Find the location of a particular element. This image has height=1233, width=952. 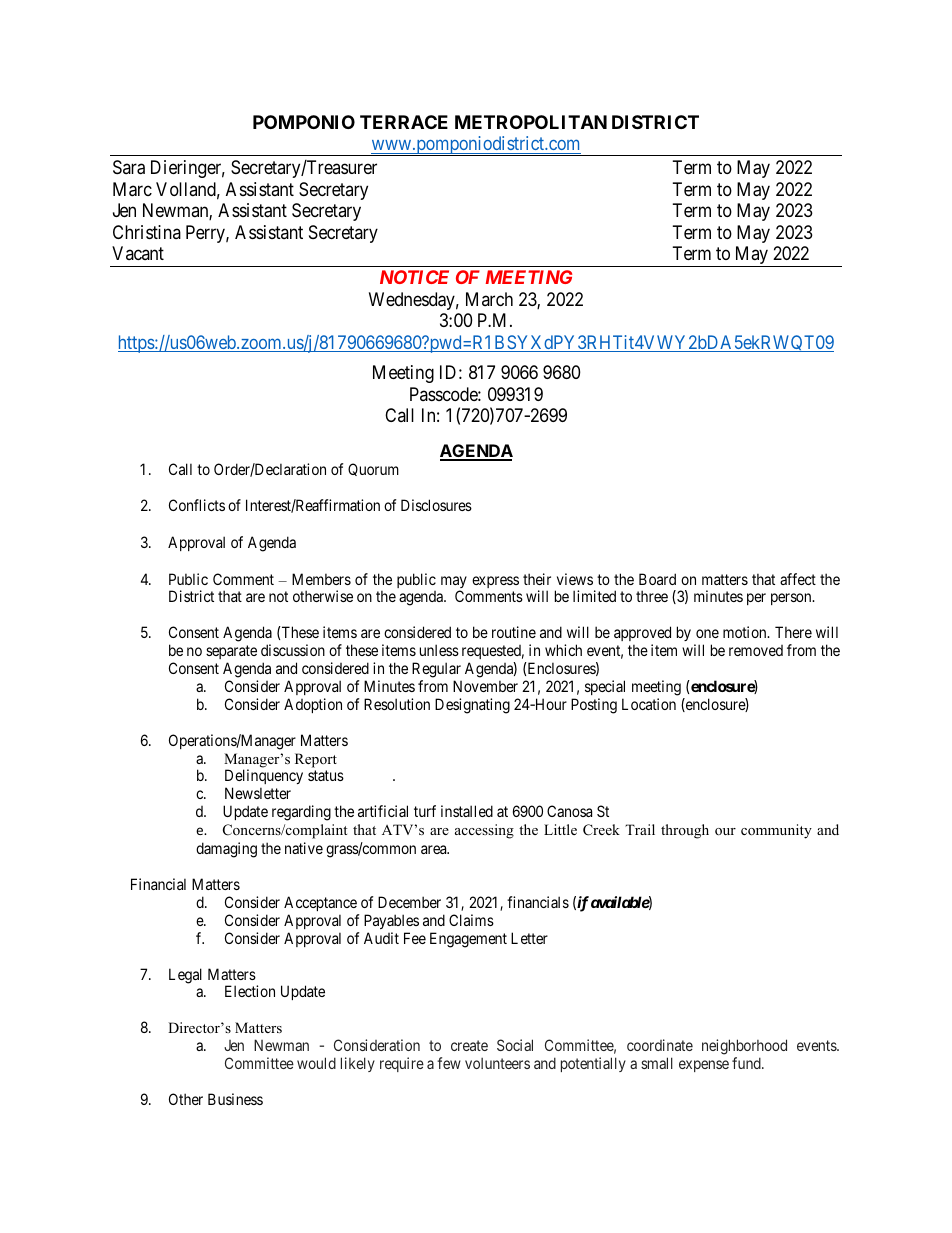

separate is located at coordinates (231, 652).
